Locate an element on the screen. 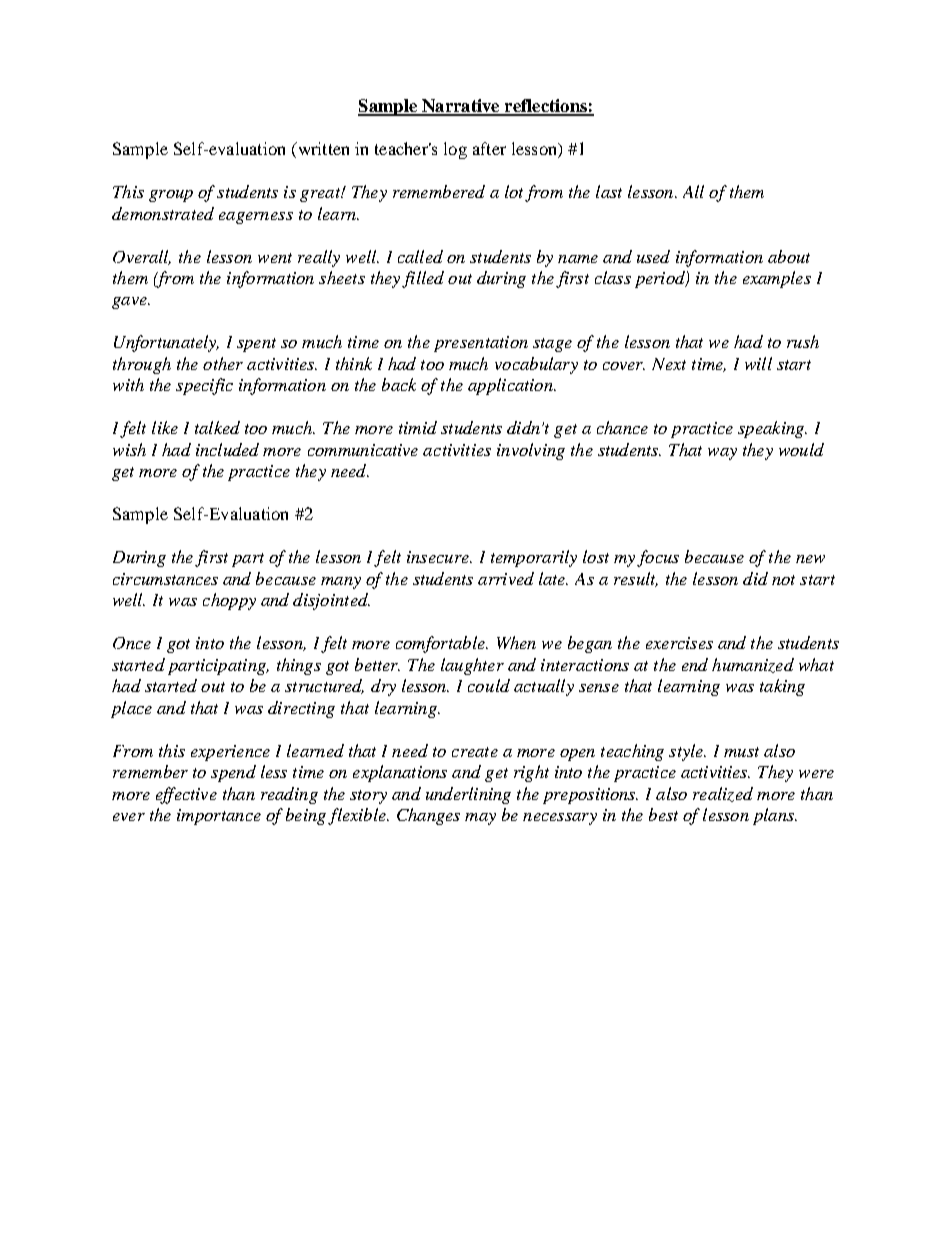  filled is located at coordinates (423, 279).
